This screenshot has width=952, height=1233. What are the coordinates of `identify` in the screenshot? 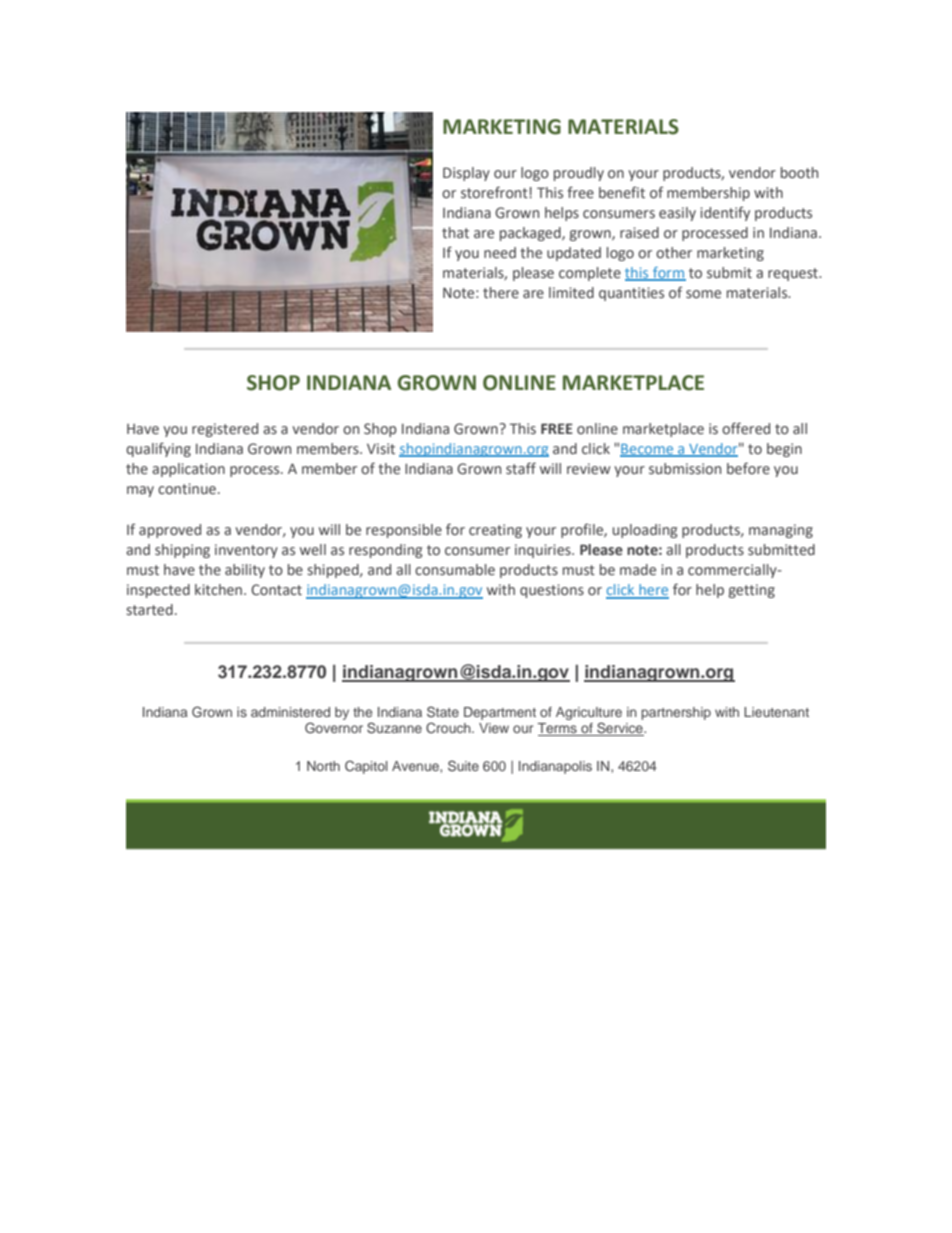 It's located at (725, 213).
